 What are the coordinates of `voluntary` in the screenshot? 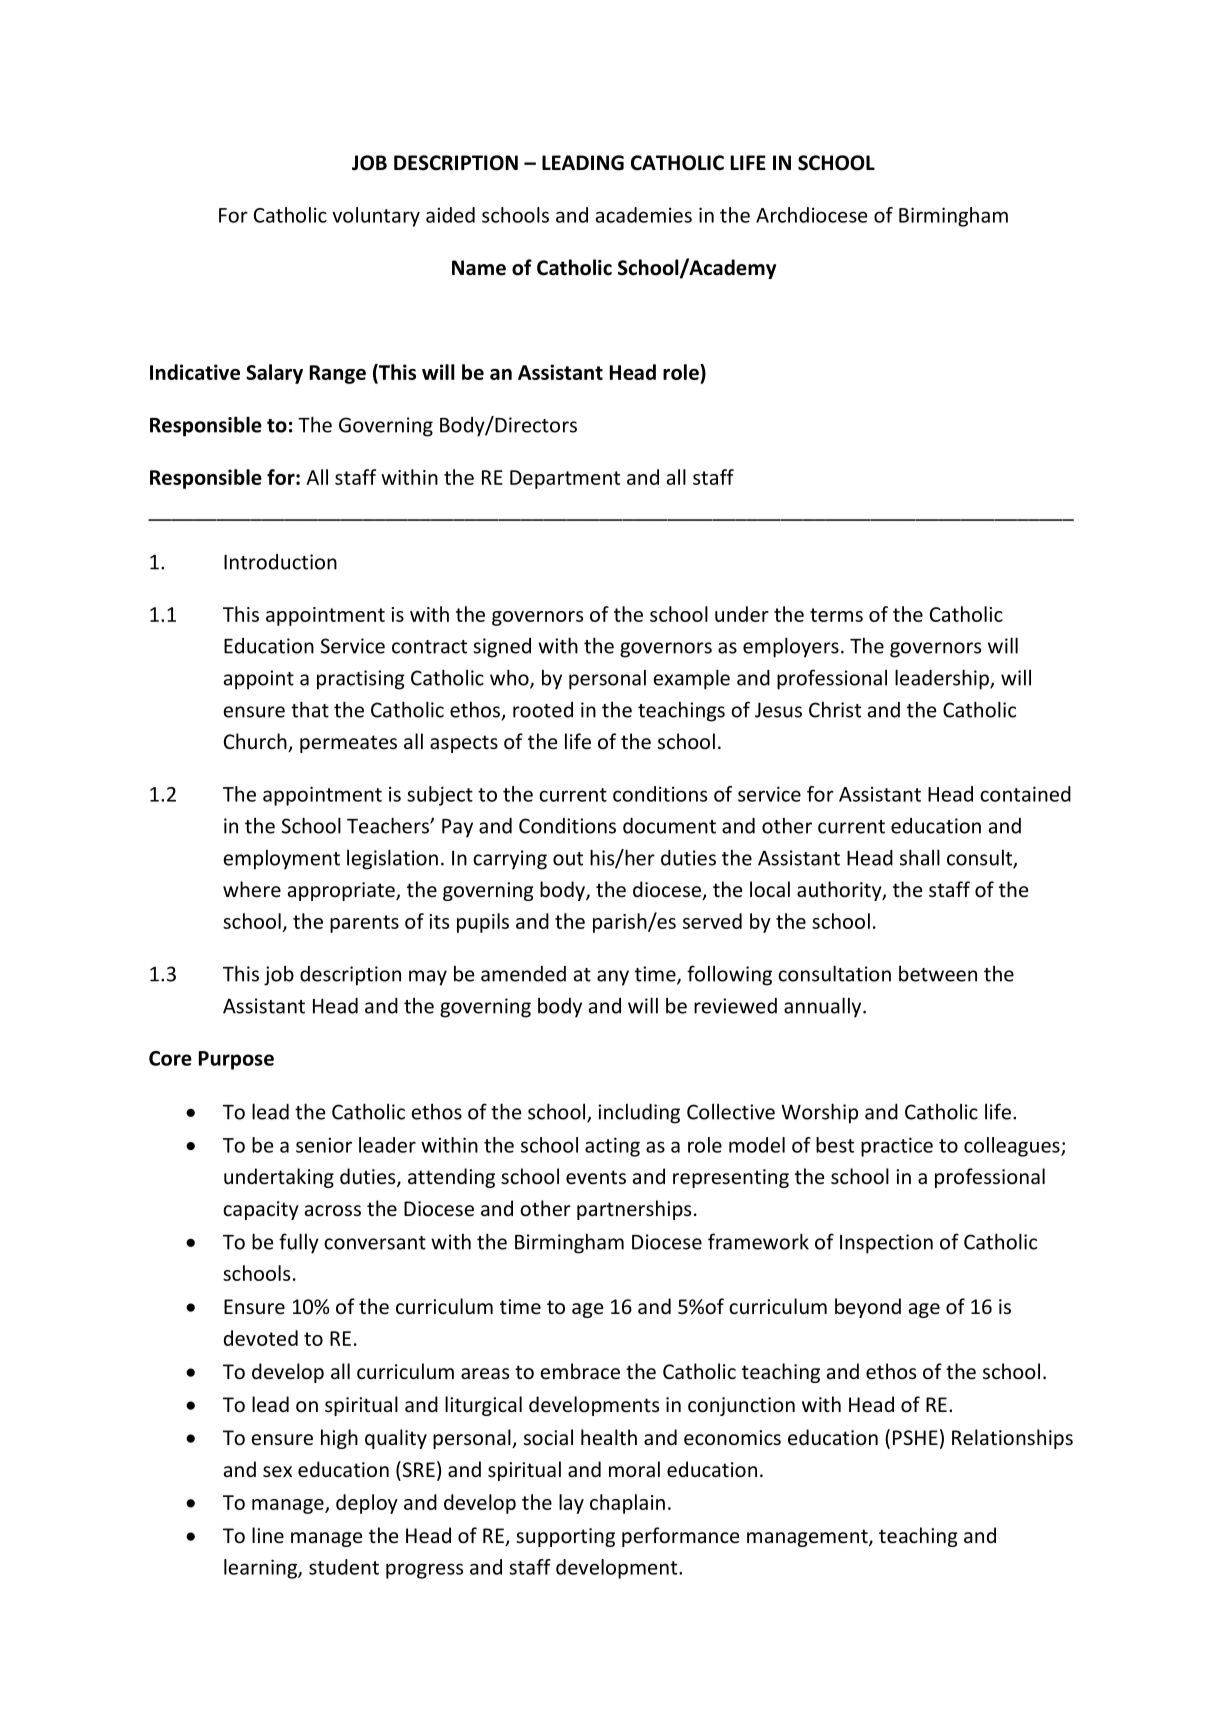 It's located at (376, 217).
